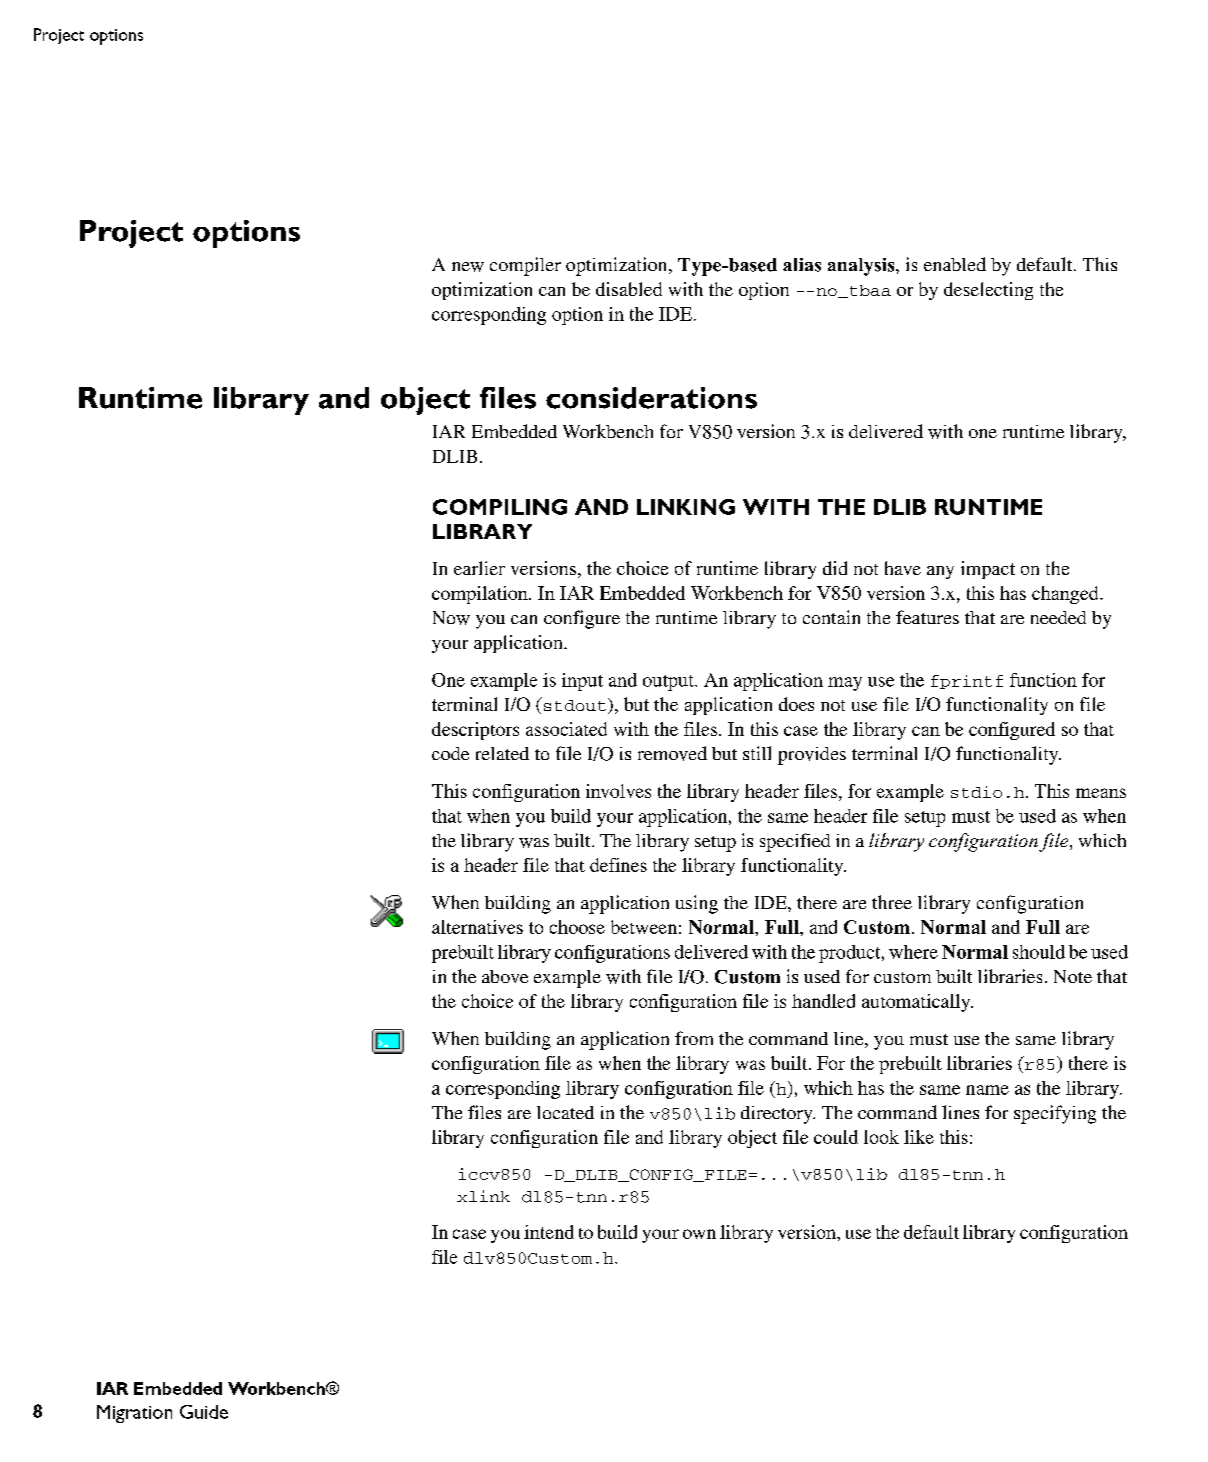 The width and height of the screenshot is (1208, 1462). Describe the element at coordinates (450, 753) in the screenshot. I see `code` at that location.
